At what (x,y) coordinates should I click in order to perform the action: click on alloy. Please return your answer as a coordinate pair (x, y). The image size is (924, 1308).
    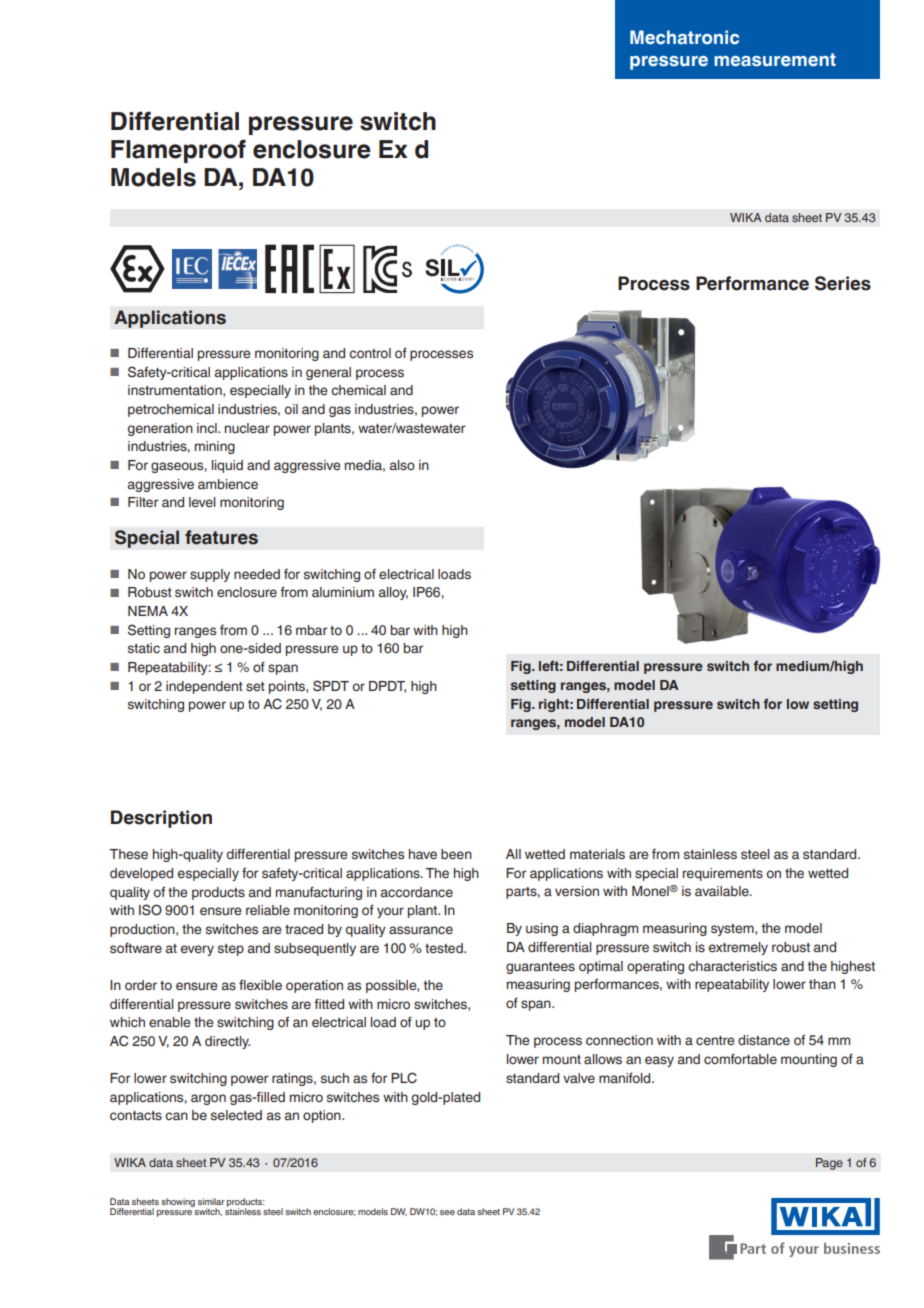
    Looking at the image, I should click on (393, 593).
